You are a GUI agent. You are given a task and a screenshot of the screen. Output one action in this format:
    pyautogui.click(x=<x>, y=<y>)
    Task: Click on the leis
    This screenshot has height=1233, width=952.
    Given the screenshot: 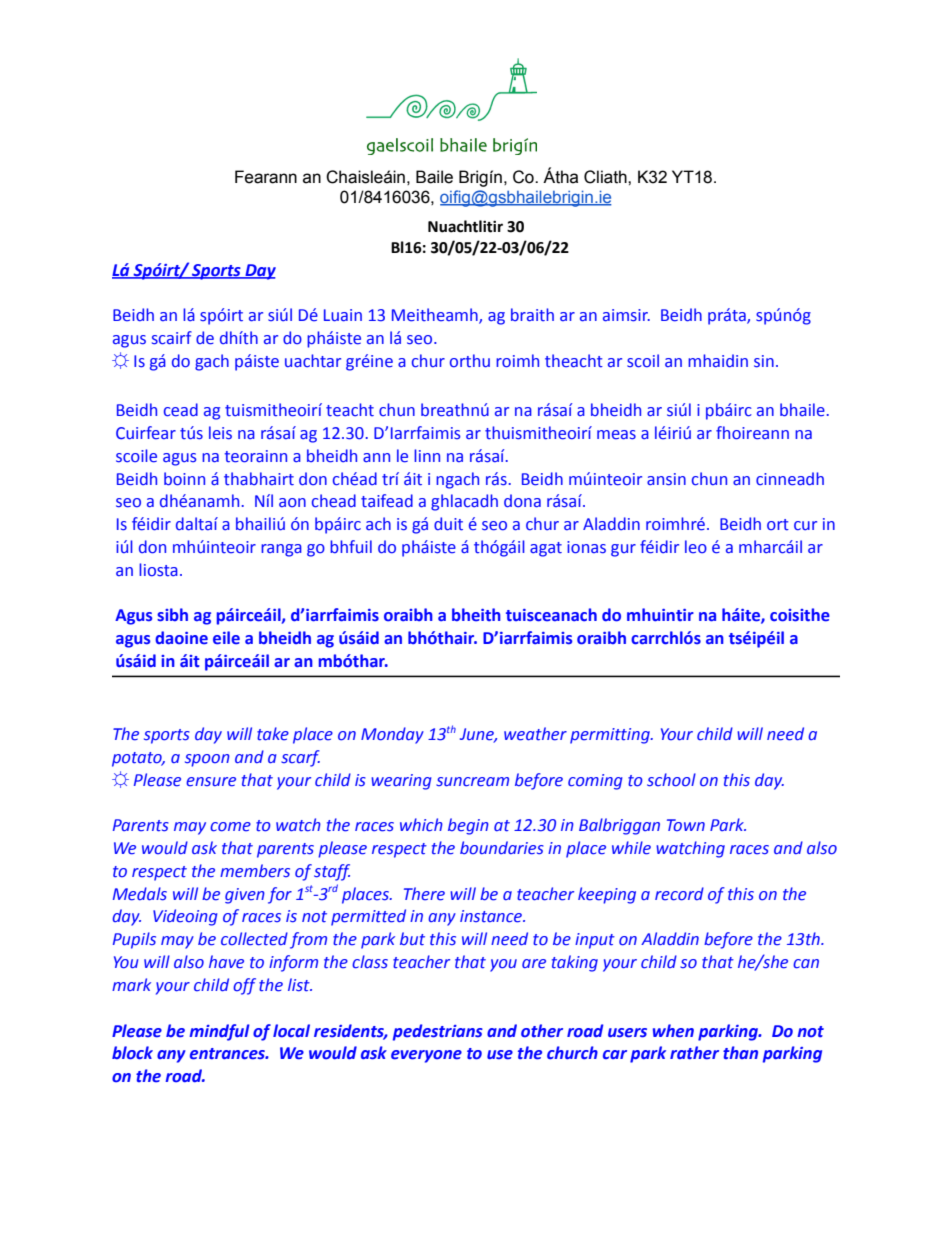 What is the action you would take?
    pyautogui.click(x=220, y=433)
